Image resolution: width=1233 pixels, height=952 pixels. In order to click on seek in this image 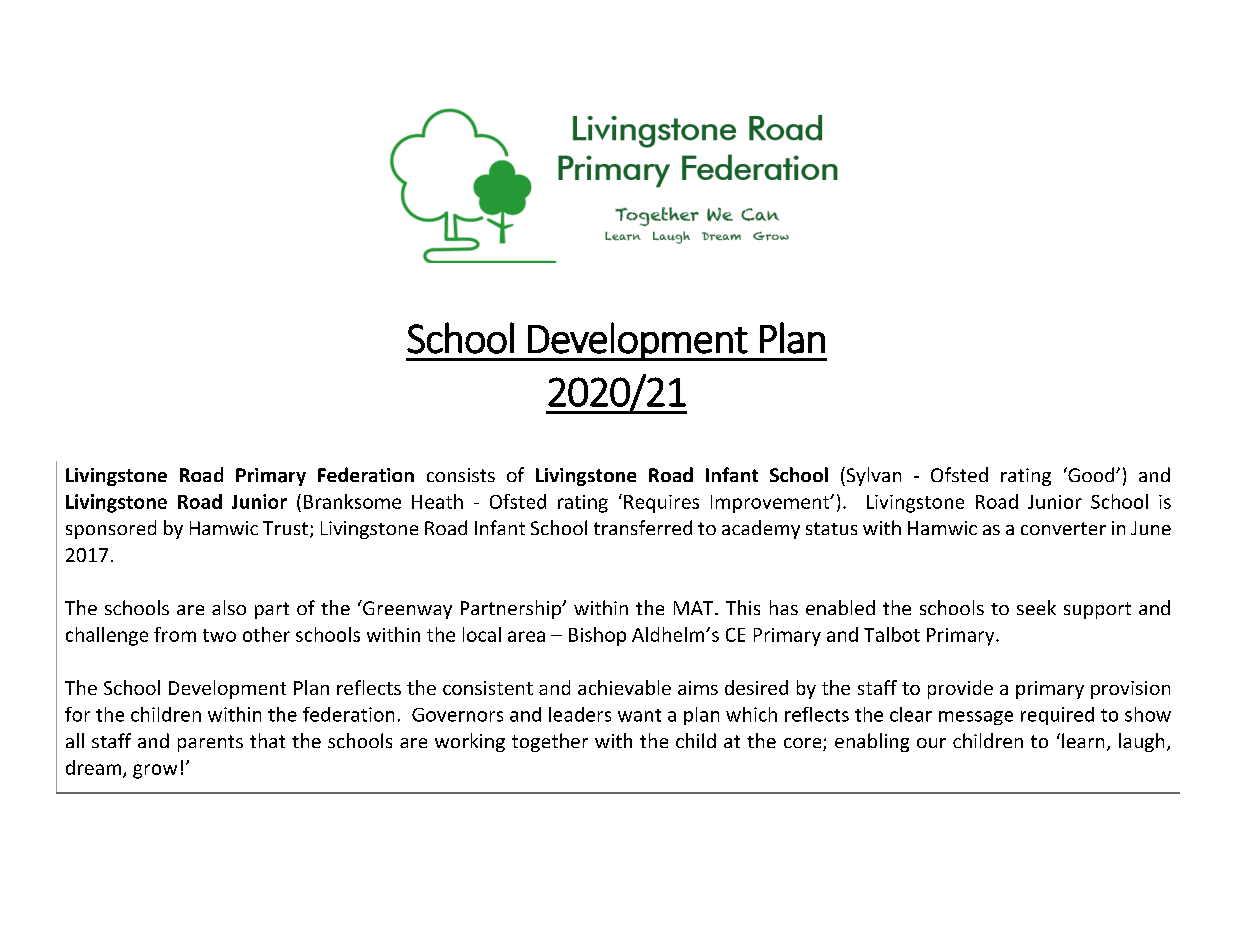, I will do `click(1036, 607)`.
